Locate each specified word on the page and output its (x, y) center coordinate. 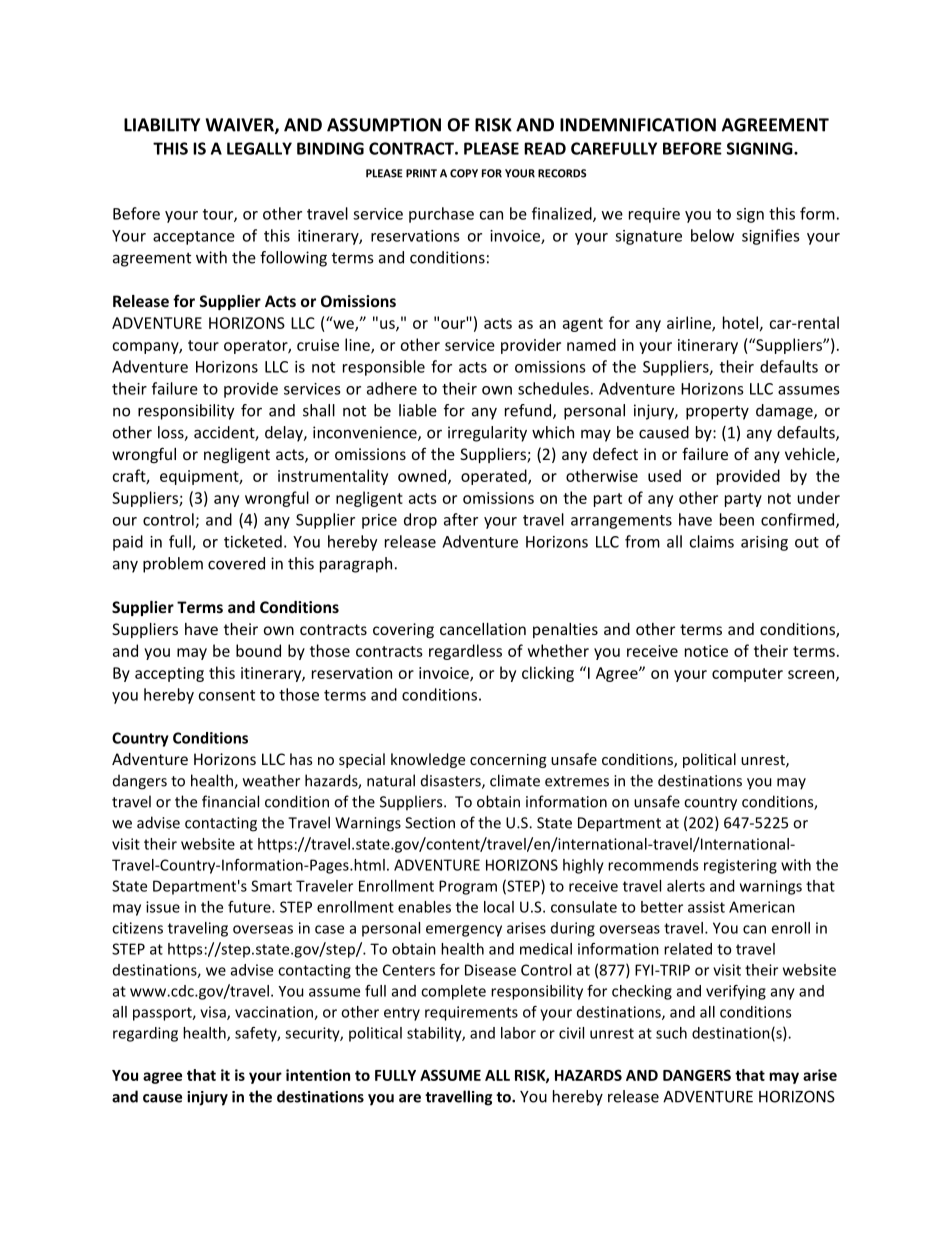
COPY (464, 173)
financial (230, 801)
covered (236, 563)
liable (418, 410)
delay (285, 434)
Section (430, 823)
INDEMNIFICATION (638, 125)
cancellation (483, 629)
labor (518, 1033)
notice (706, 651)
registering (740, 866)
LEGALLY (259, 148)
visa (214, 1013)
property (717, 413)
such (671, 1033)
